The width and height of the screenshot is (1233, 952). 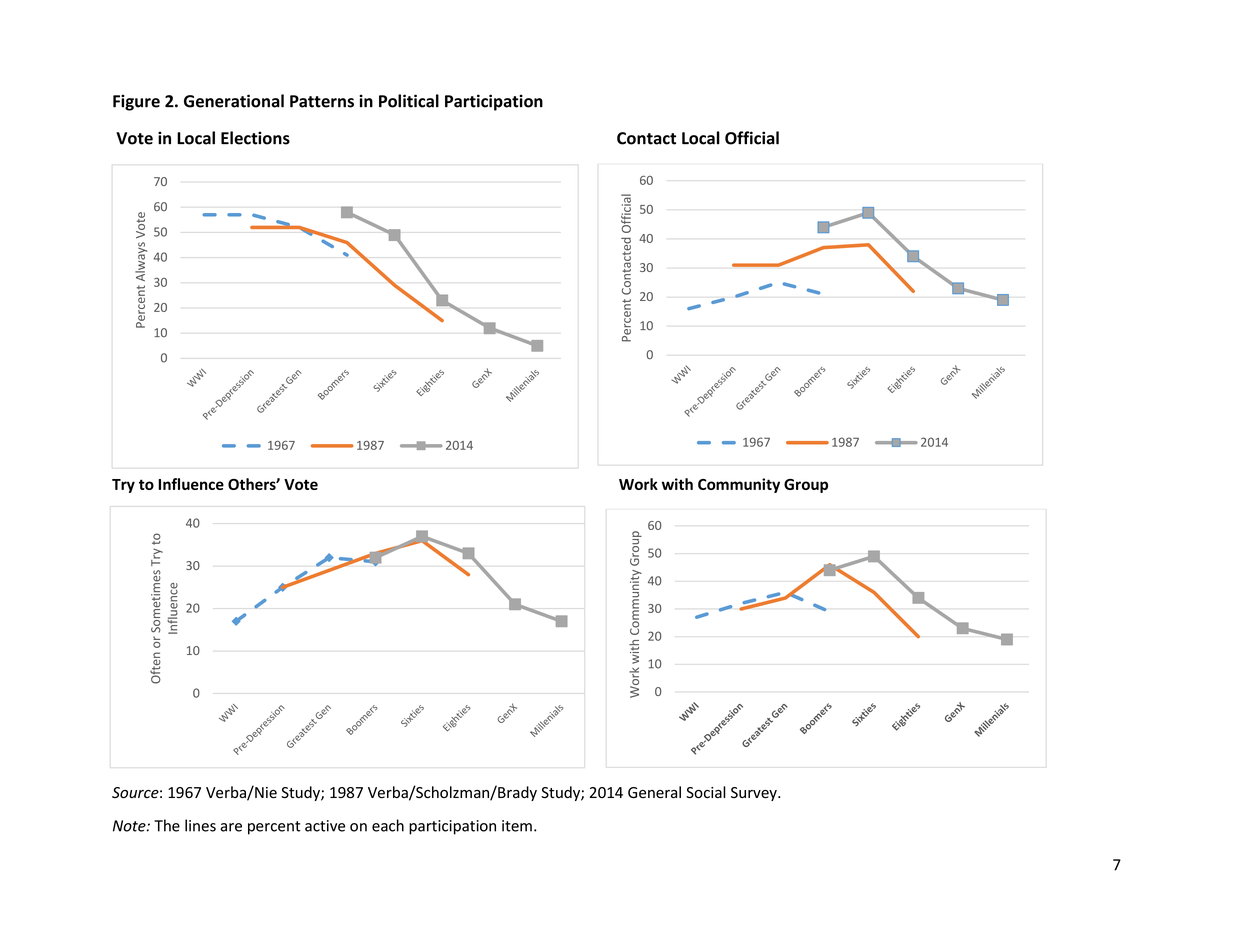 What do you see at coordinates (231, 827) in the screenshot?
I see `are` at bounding box center [231, 827].
